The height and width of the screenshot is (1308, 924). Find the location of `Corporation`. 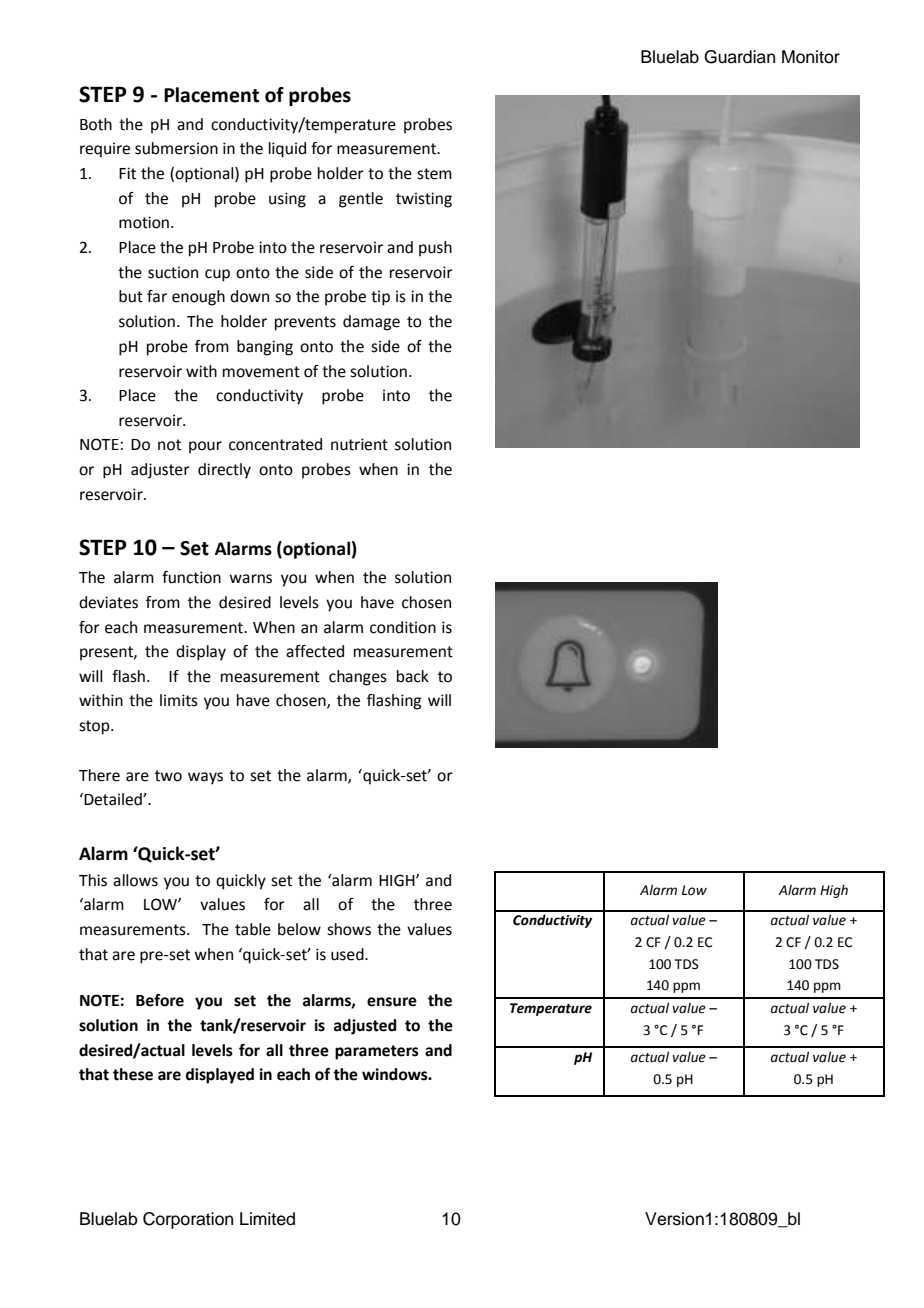

Corporation is located at coordinates (188, 1220).
